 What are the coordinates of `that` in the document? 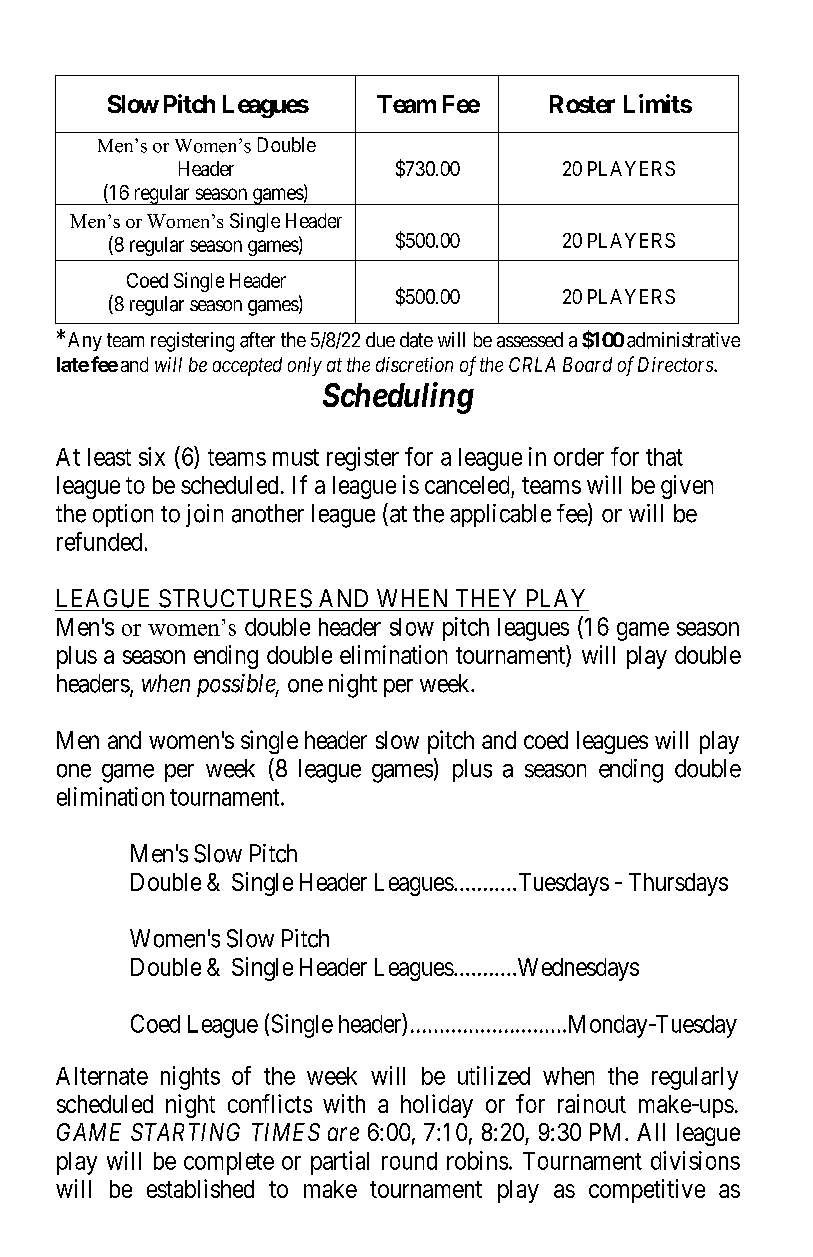 It's located at (664, 457).
